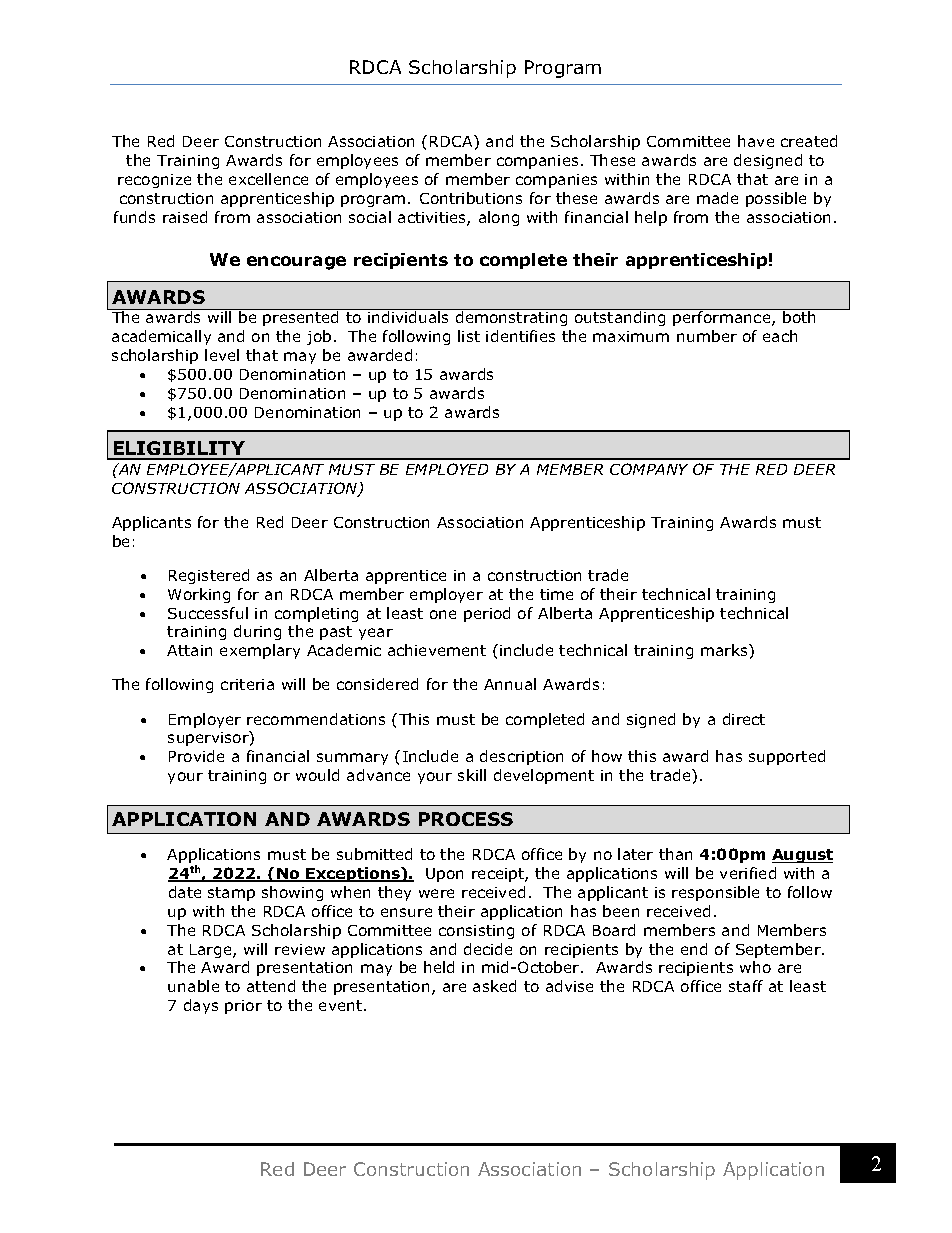 This document has height=1233, width=952. What do you see at coordinates (268, 179) in the document?
I see `excellence` at bounding box center [268, 179].
